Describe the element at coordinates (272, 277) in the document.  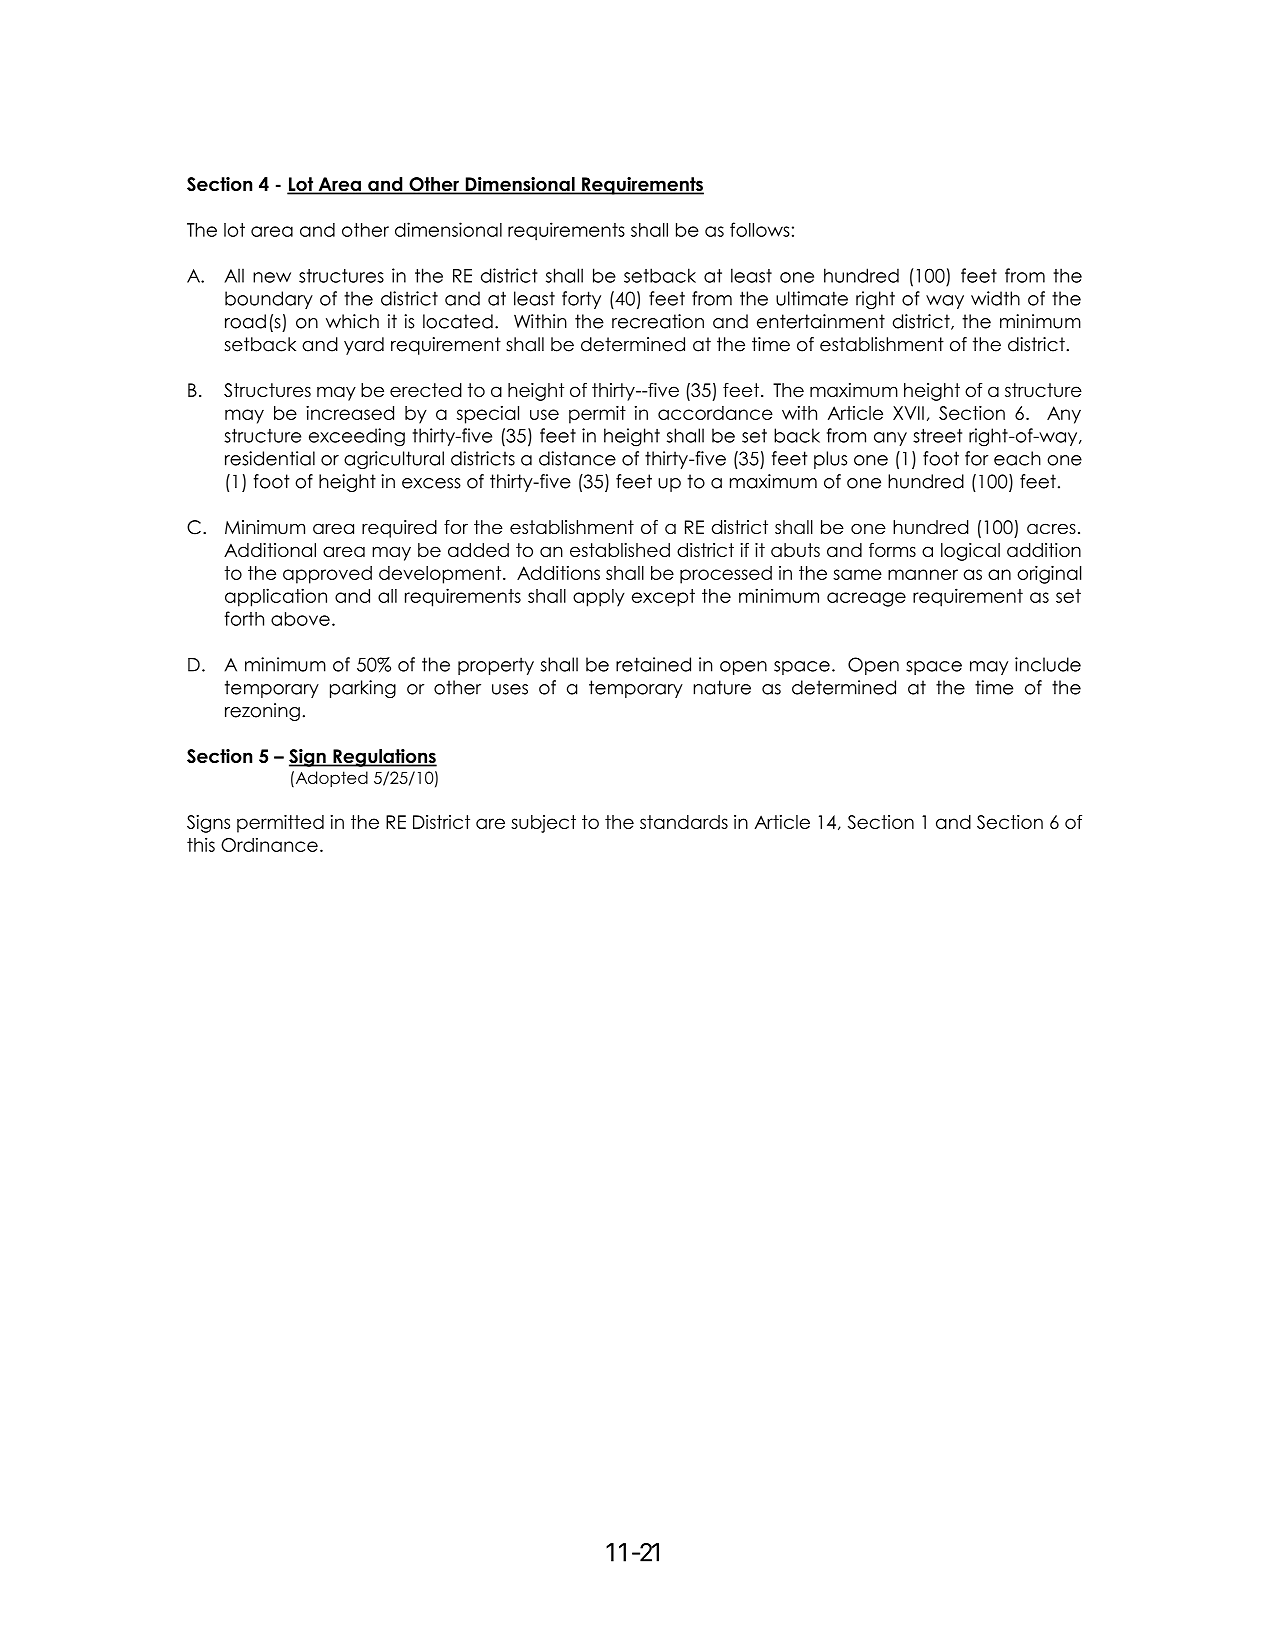
I see `new` at that location.
